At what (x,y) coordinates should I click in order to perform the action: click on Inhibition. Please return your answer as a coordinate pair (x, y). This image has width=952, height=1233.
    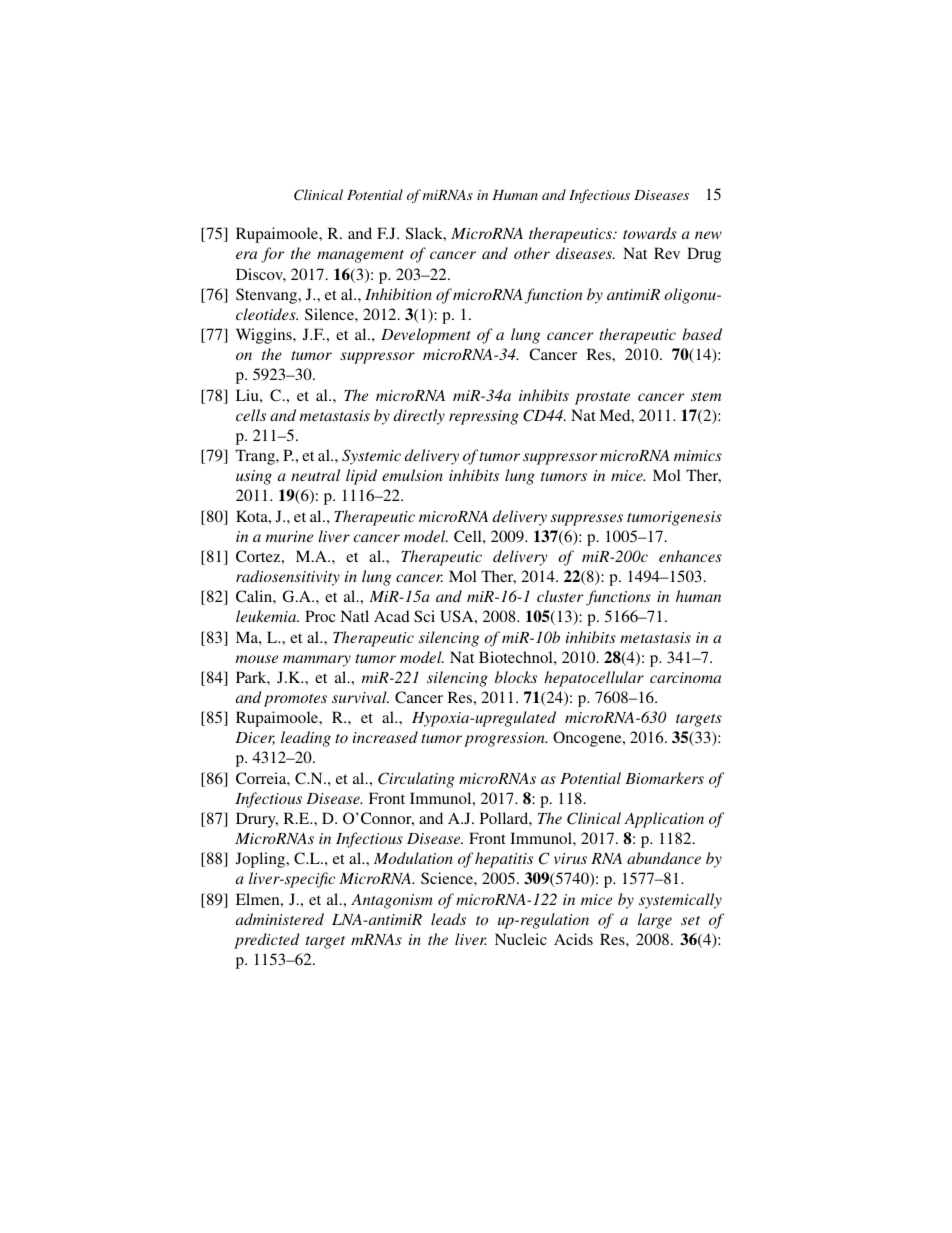
    Looking at the image, I should click on (398, 294).
